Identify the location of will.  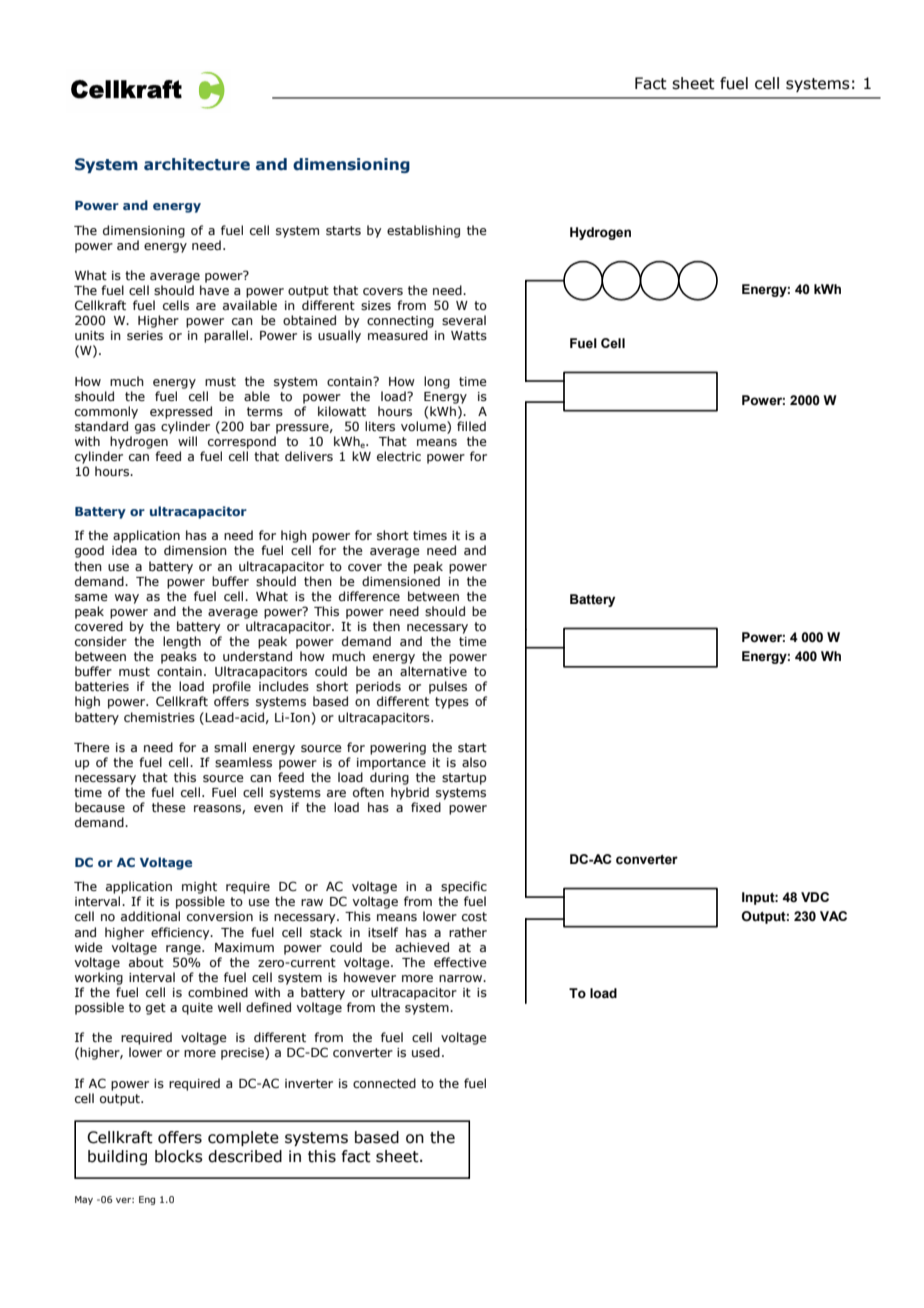
(187, 441).
